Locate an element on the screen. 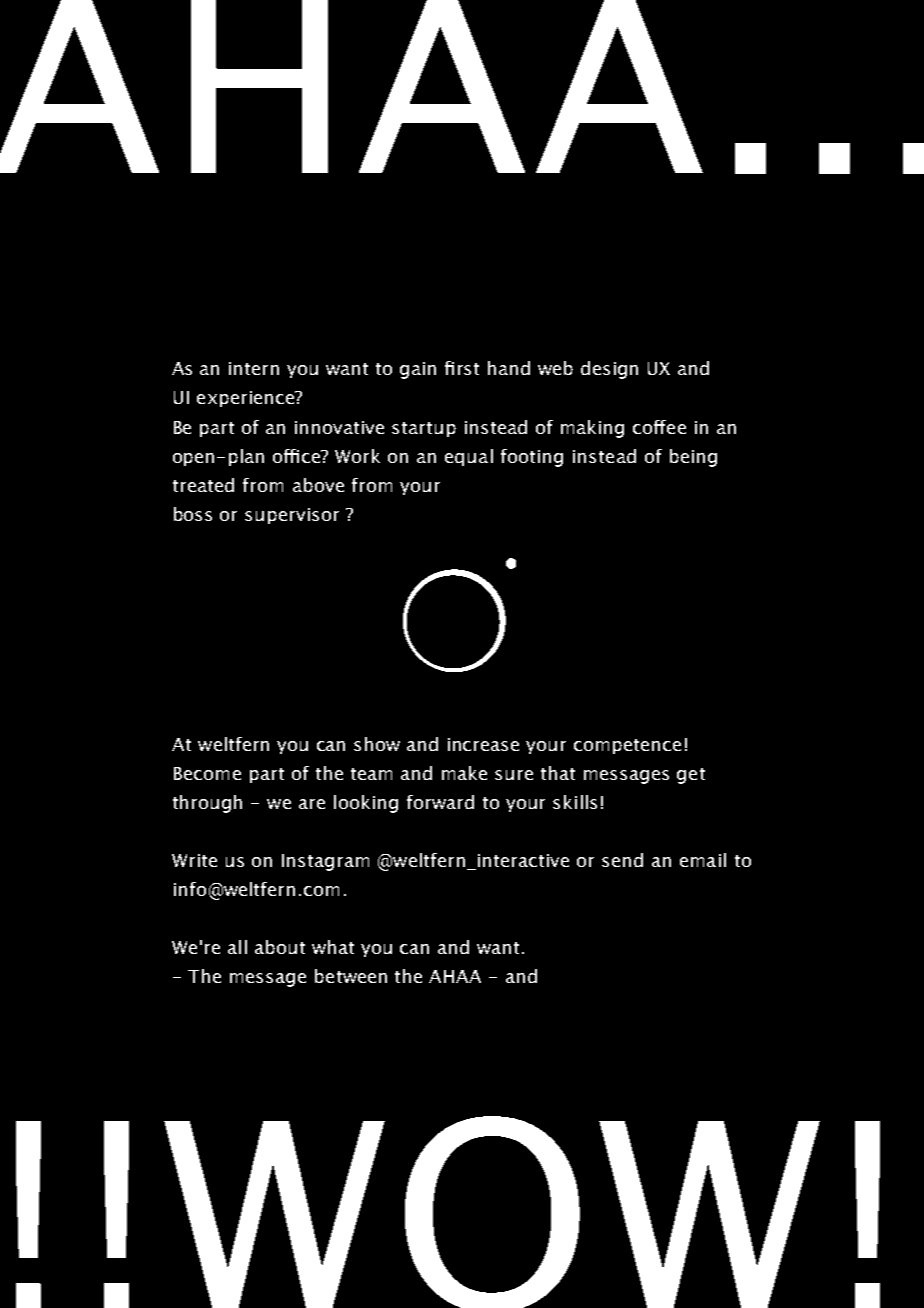 The height and width of the screenshot is (1308, 924). footing is located at coordinates (532, 458).
